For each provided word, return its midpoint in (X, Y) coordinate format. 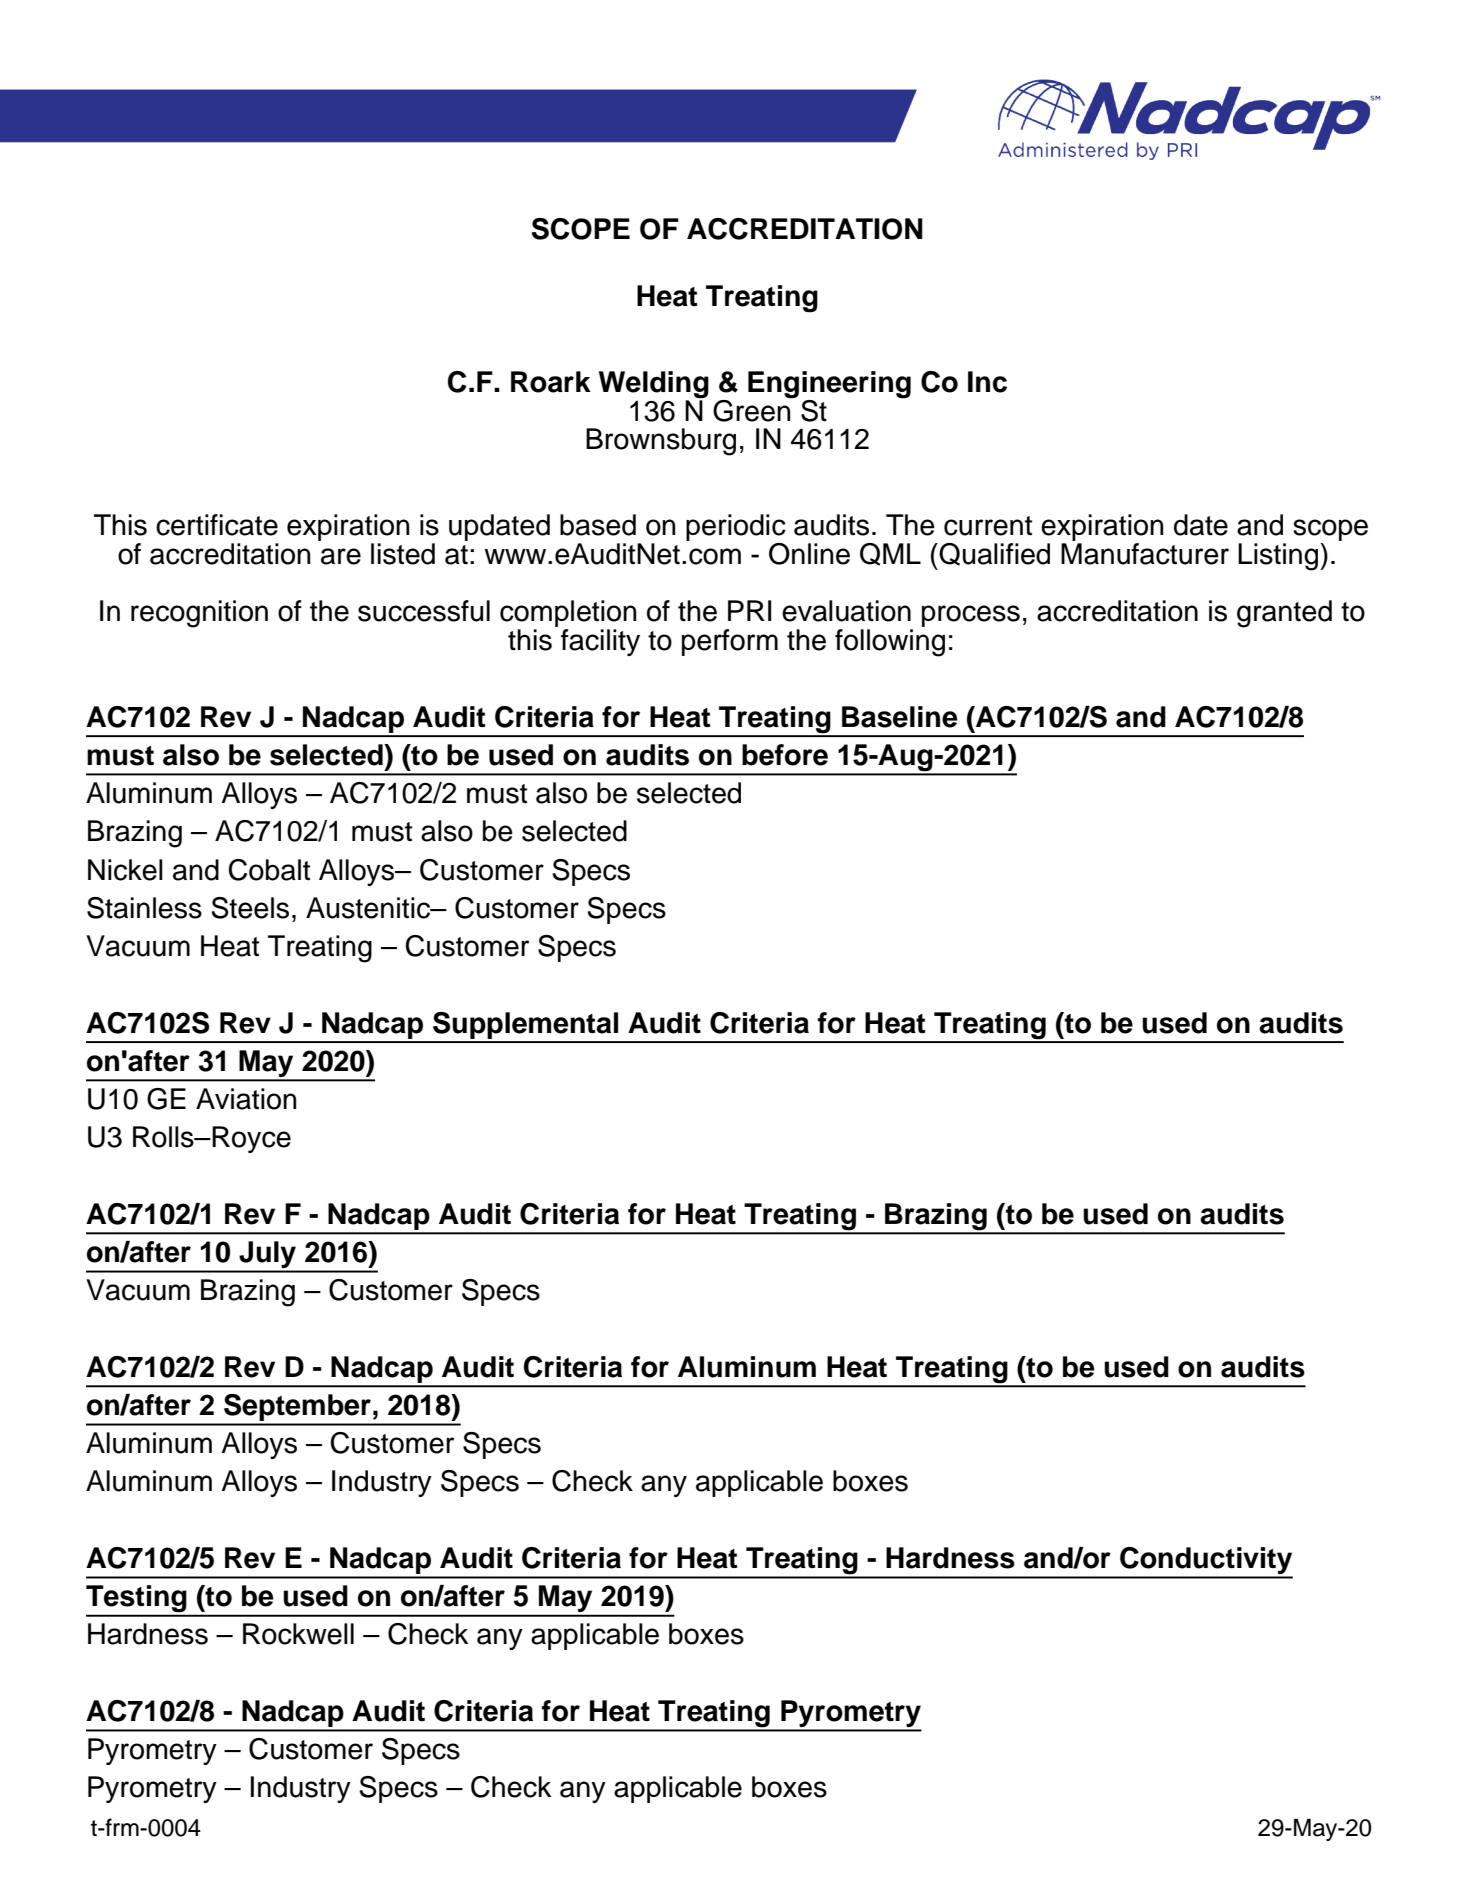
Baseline (900, 717)
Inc (987, 382)
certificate (217, 525)
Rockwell (298, 1634)
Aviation (246, 1099)
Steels (250, 908)
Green (753, 409)
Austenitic (369, 908)
